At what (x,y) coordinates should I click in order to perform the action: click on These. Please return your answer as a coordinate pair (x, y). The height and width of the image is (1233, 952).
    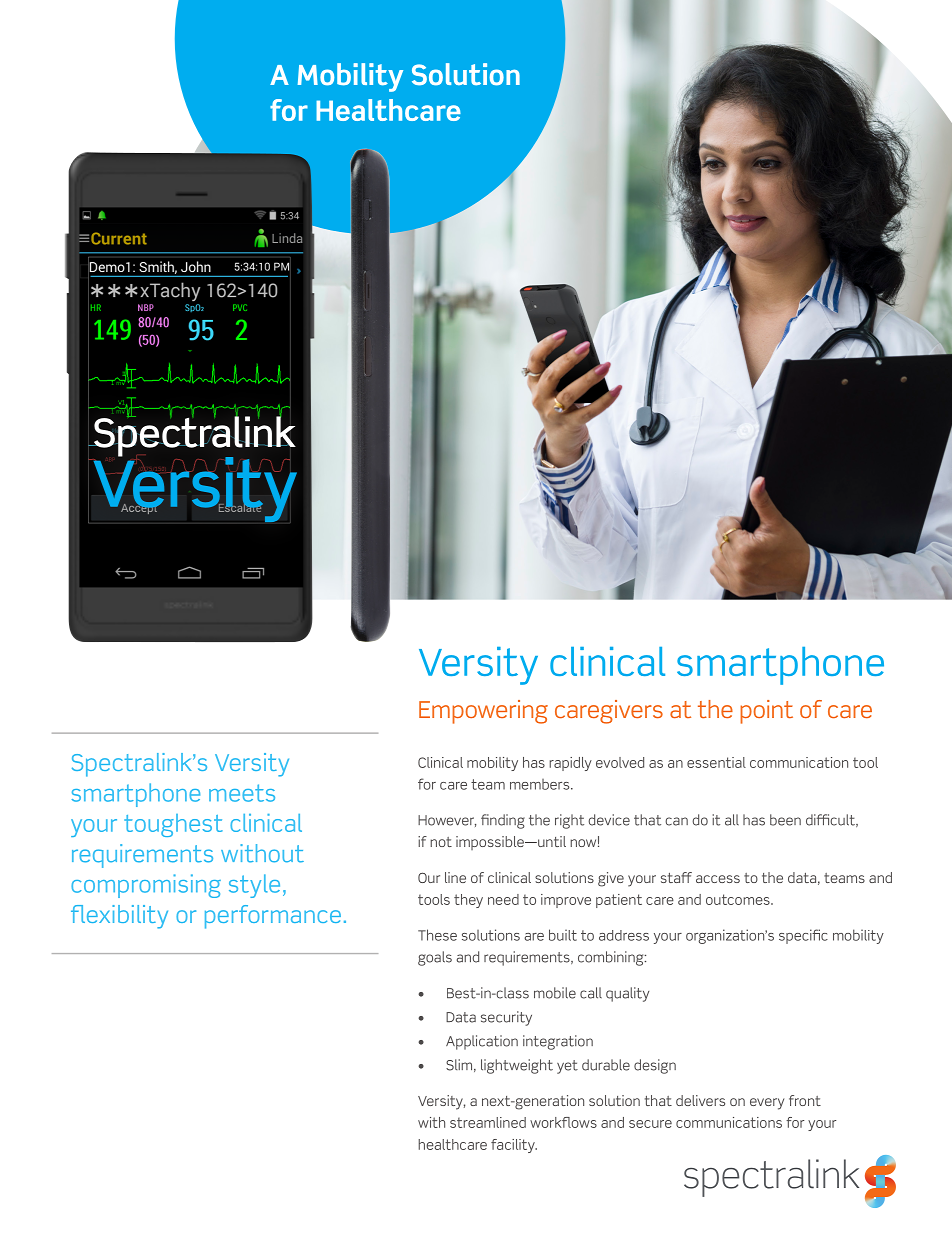
    Looking at the image, I should click on (437, 935).
